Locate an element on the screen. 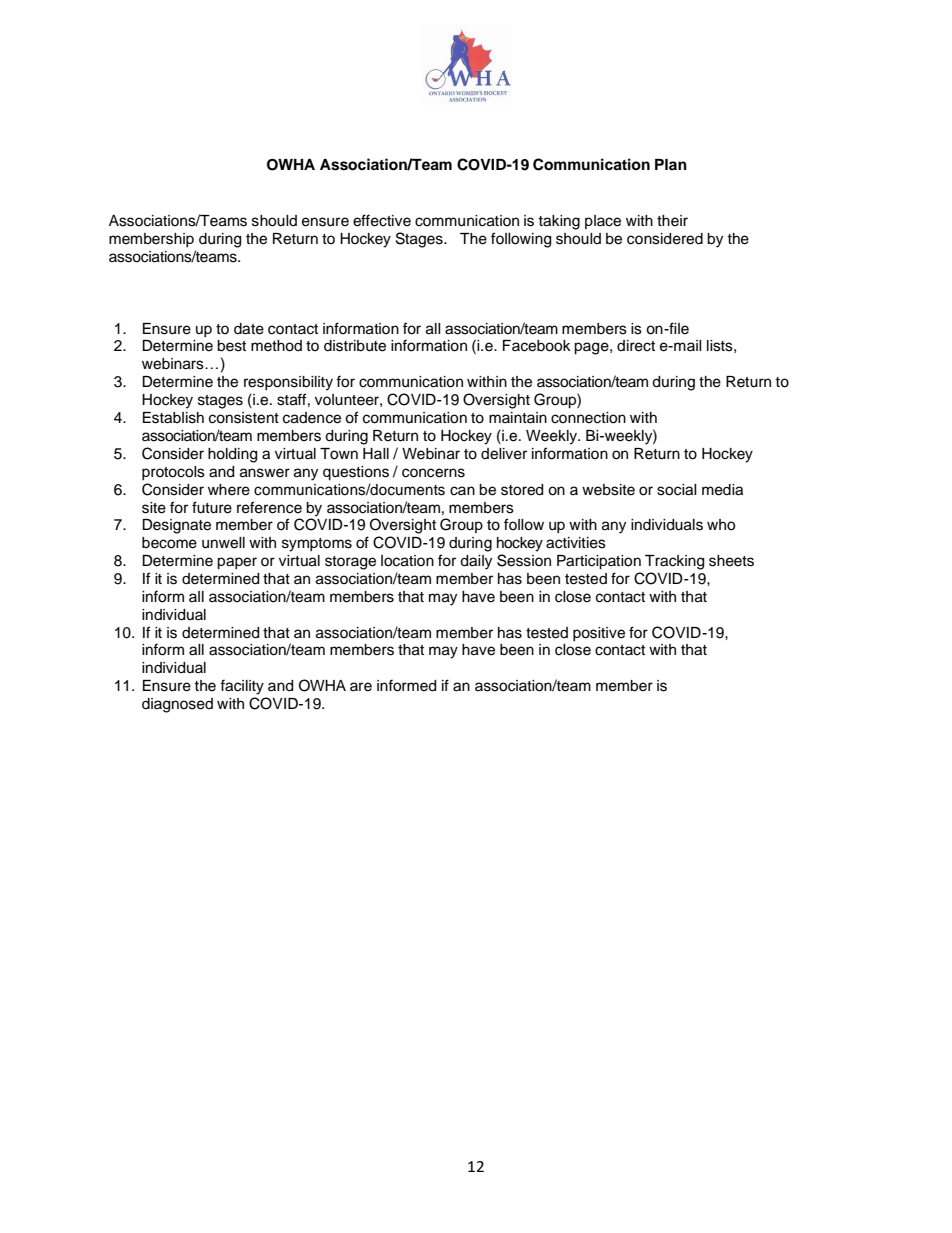 The width and height of the screenshot is (952, 1233). connection is located at coordinates (588, 418).
